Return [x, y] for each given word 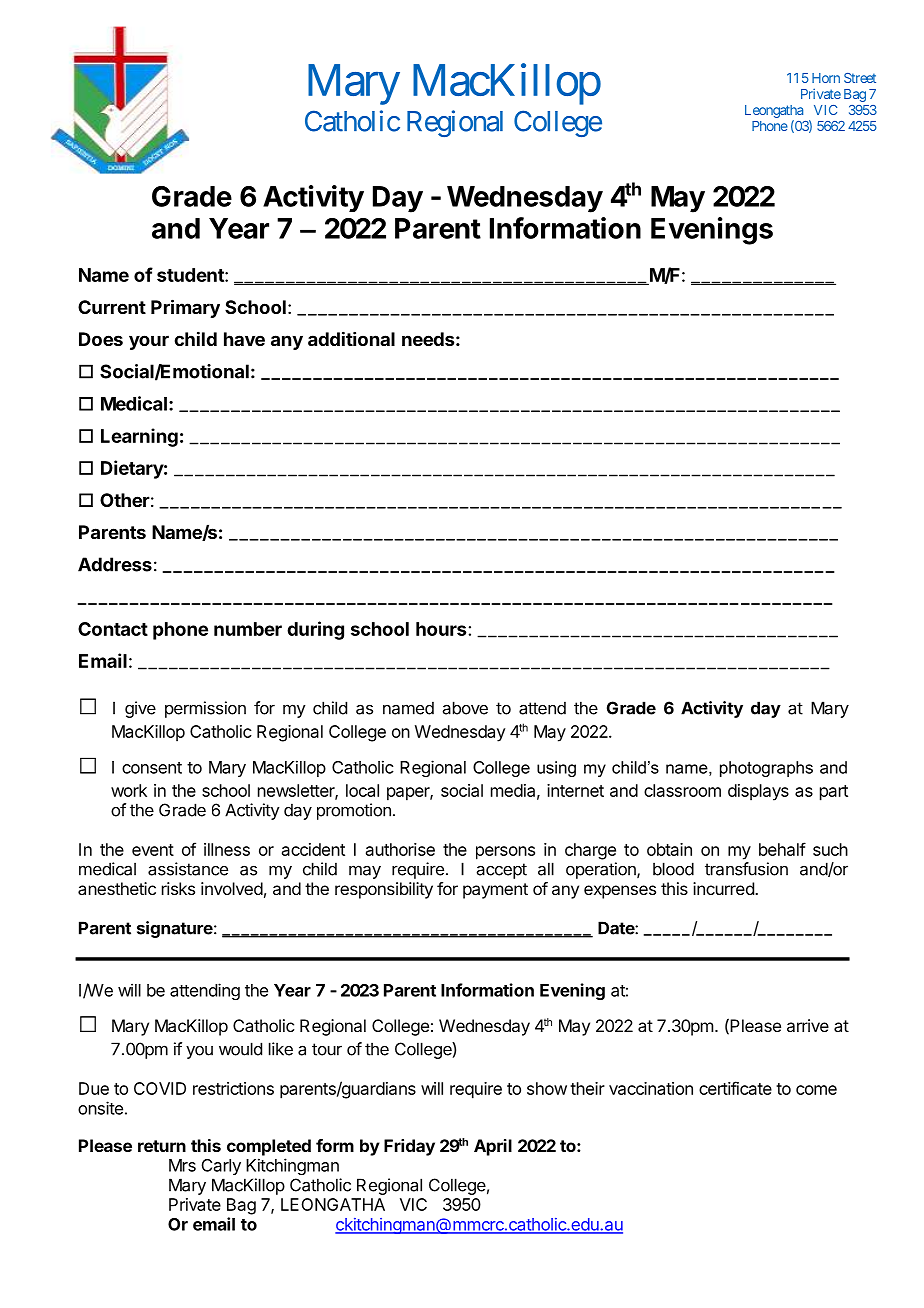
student [191, 275]
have [244, 339]
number [248, 629]
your [149, 342]
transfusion [746, 869]
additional [351, 338]
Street [860, 78]
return [162, 1146]
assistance [188, 869]
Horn [826, 78]
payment [495, 891]
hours [441, 629]
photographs [766, 769]
